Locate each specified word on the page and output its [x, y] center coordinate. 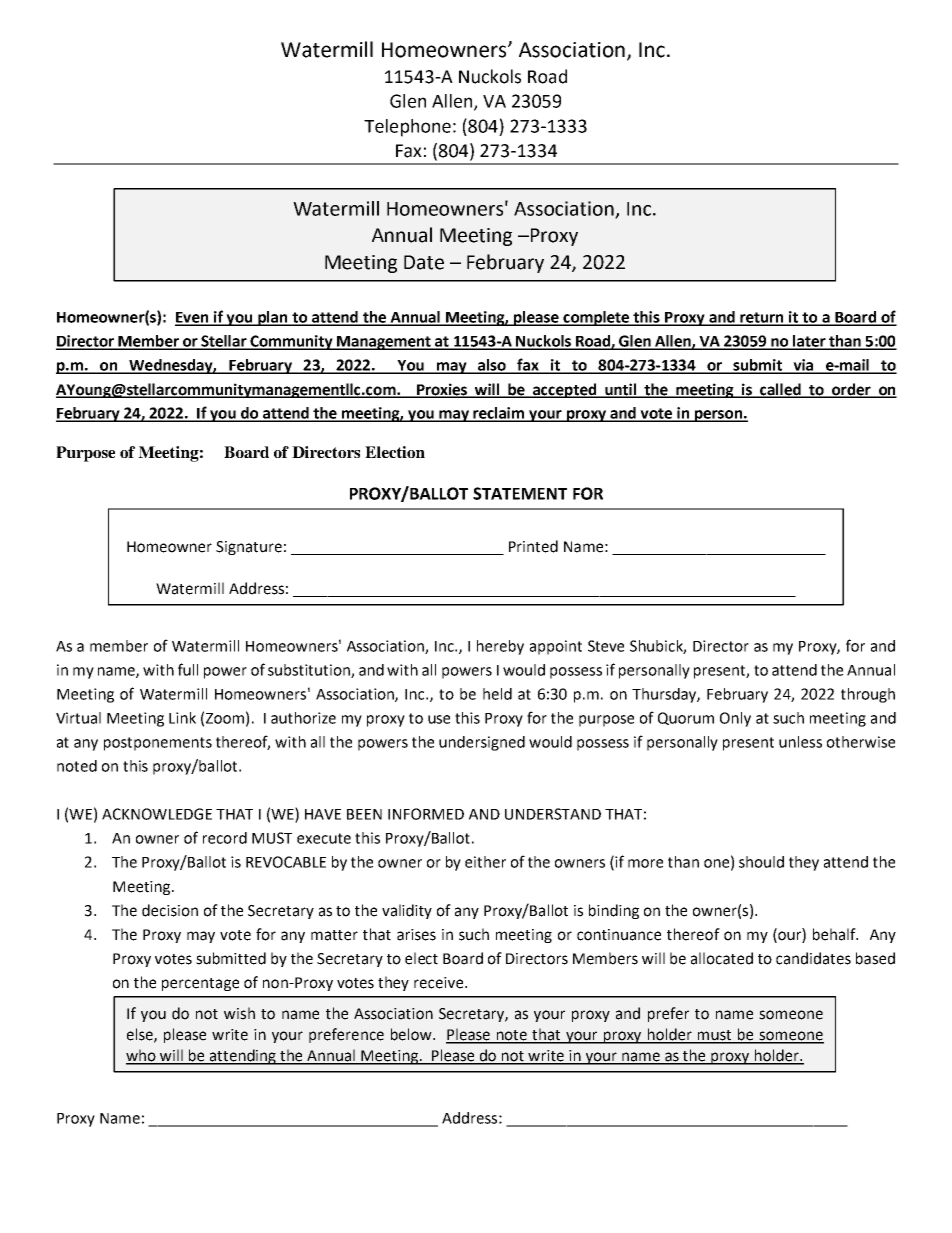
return [762, 318]
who [142, 1056]
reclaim [499, 414]
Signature [249, 548]
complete [596, 318]
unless [800, 742]
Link [182, 718]
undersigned [482, 743]
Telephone [407, 128]
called [780, 390]
